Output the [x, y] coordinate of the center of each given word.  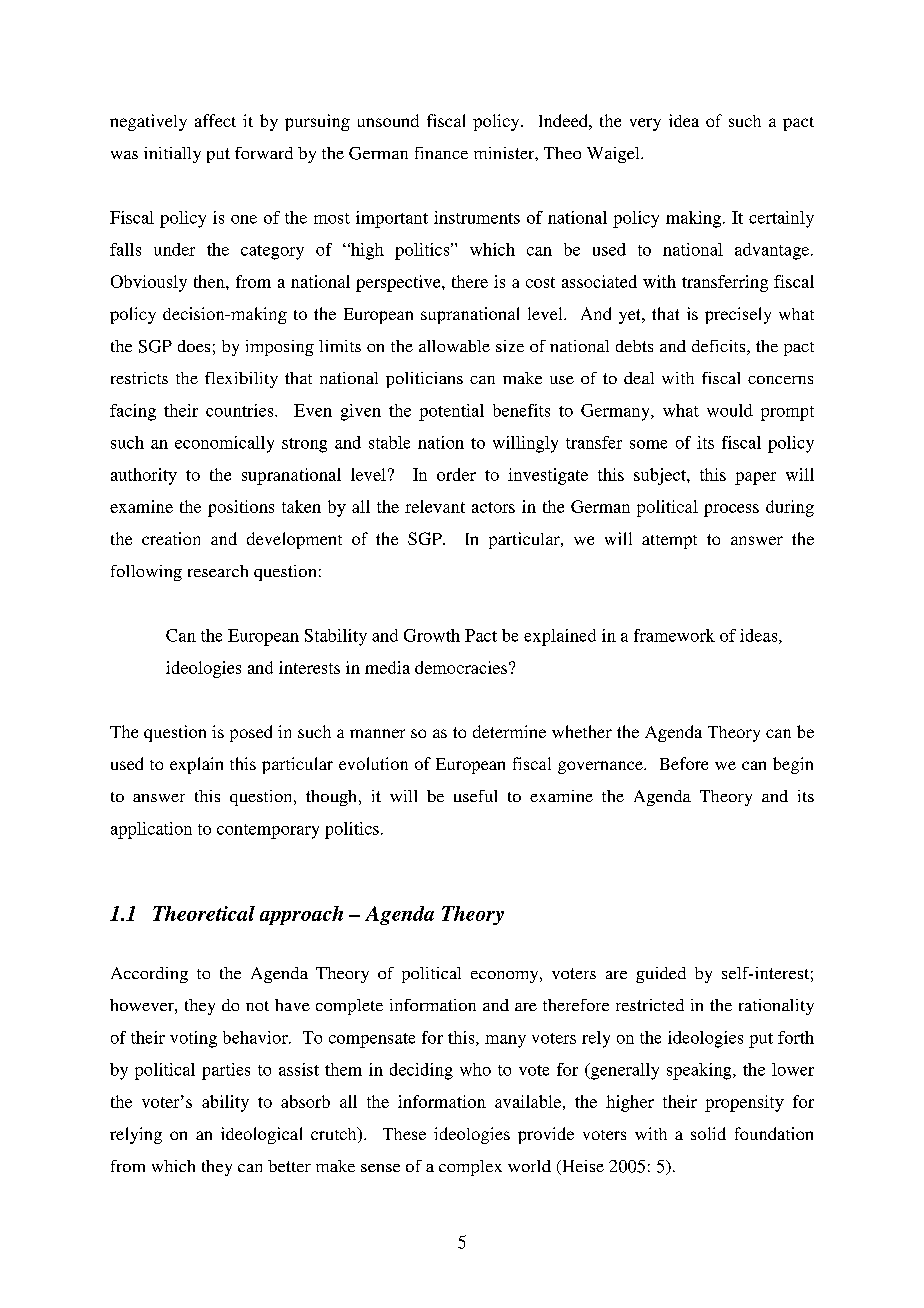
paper [755, 478]
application [151, 830]
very [645, 124]
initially [172, 155]
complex [470, 1168]
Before [684, 763]
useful [475, 796]
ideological [261, 1135]
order [456, 474]
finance [441, 153]
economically [224, 444]
